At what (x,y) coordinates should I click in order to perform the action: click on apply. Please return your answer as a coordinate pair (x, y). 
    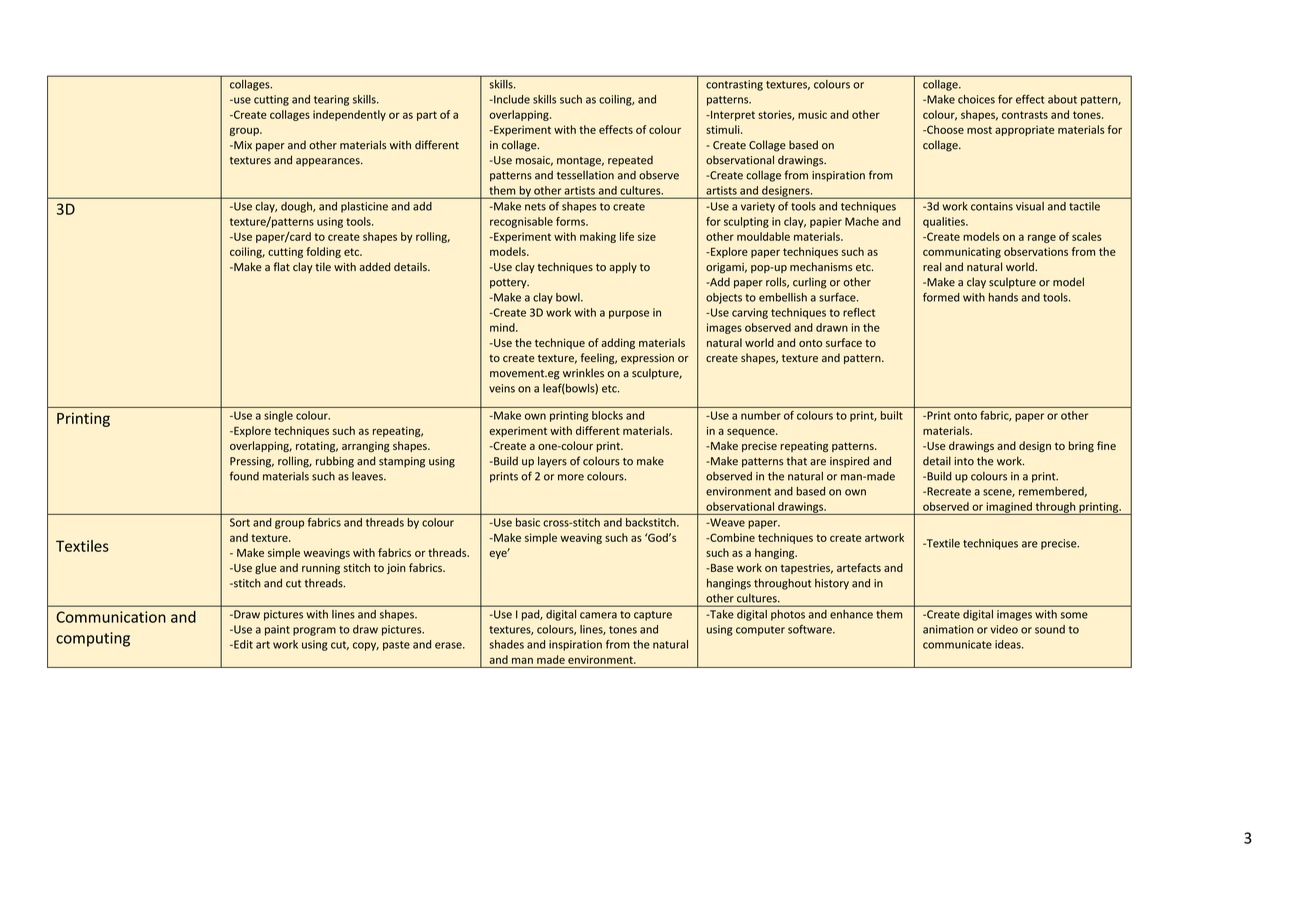
    Looking at the image, I should click on (623, 267).
